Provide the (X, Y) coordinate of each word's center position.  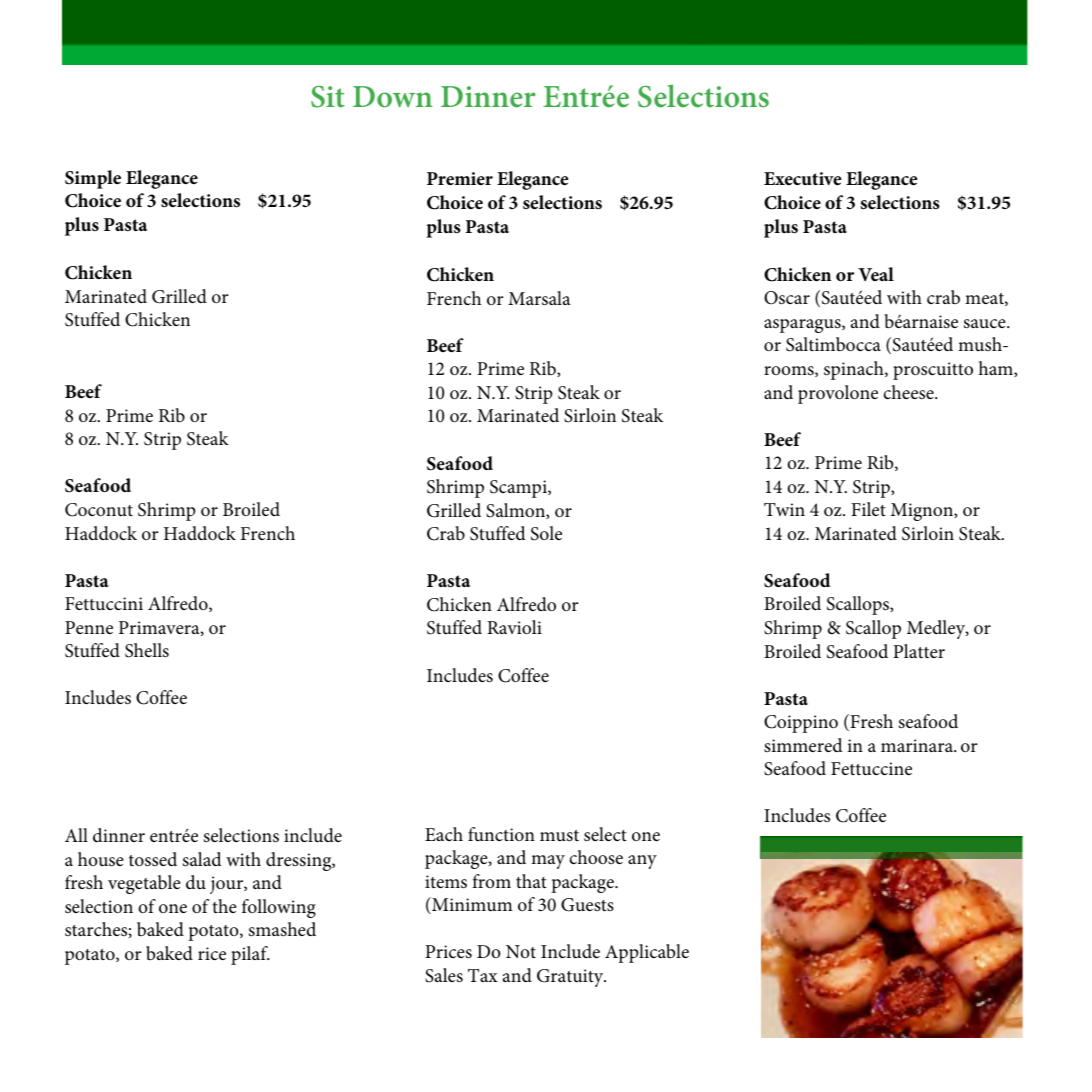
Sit (328, 97)
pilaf (250, 955)
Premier (460, 179)
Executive (802, 178)
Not (521, 951)
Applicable (647, 953)
